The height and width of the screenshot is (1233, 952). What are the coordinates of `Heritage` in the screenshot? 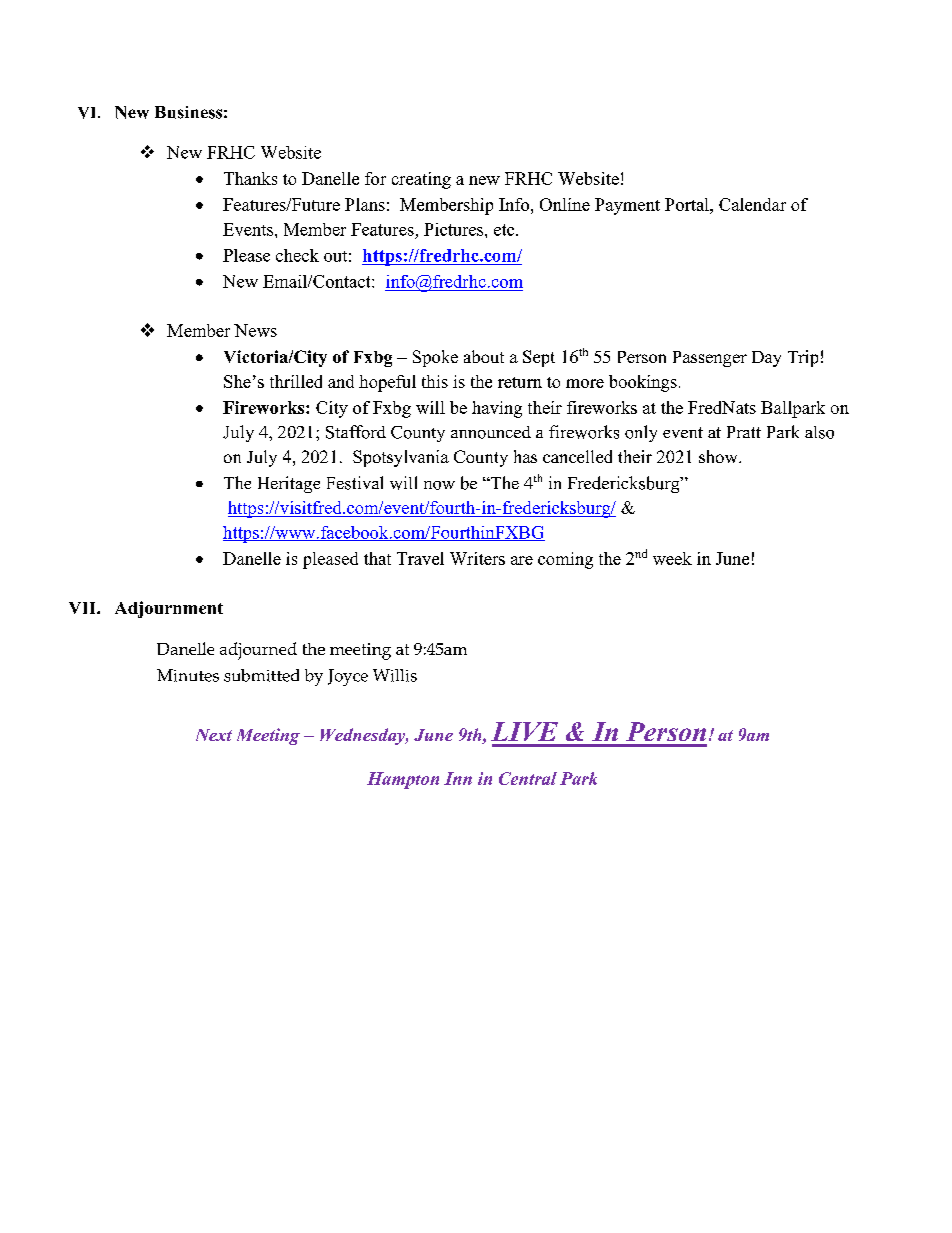 It's located at (289, 484).
